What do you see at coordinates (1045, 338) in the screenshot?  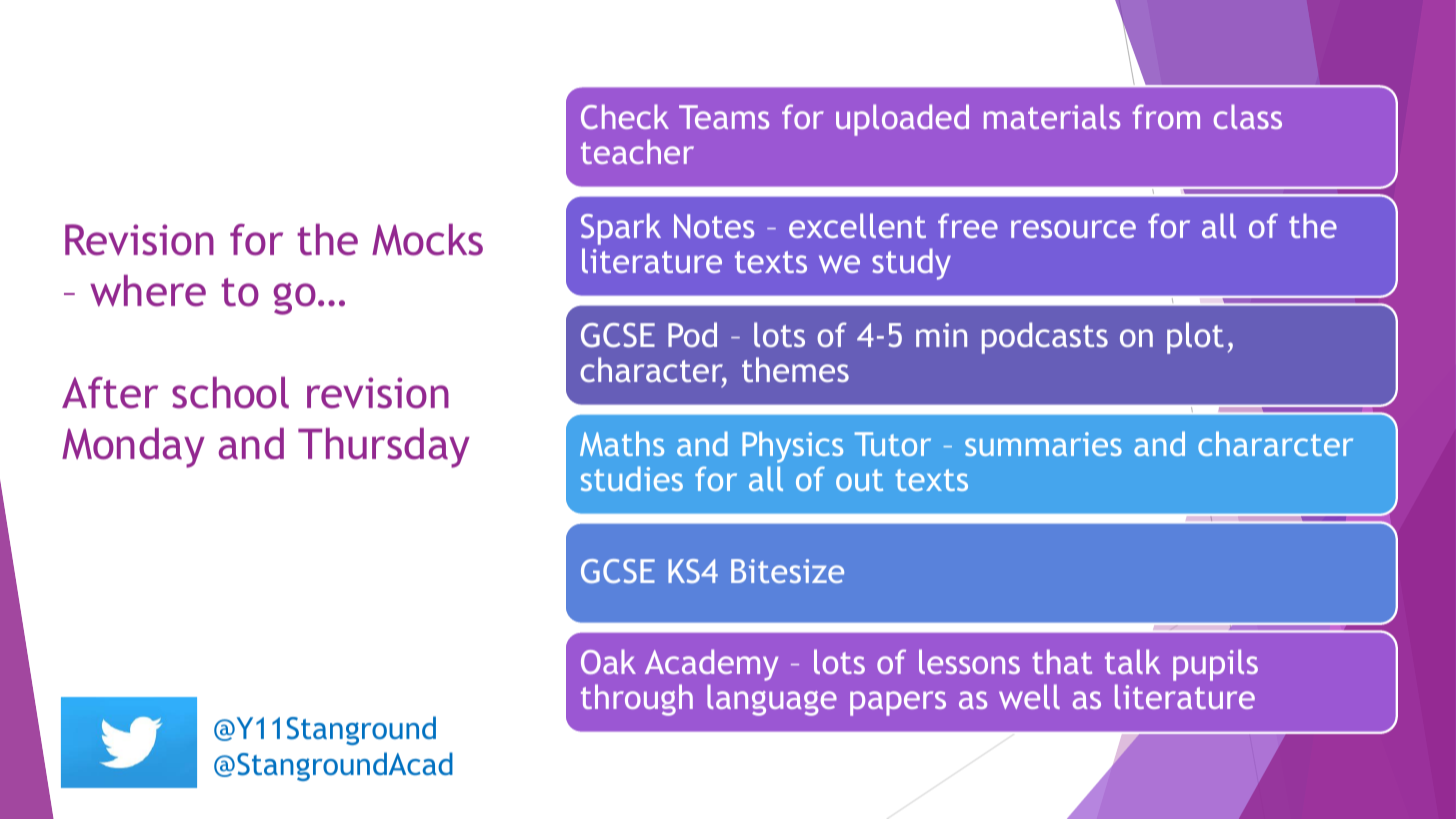 I see `podcasts` at bounding box center [1045, 338].
